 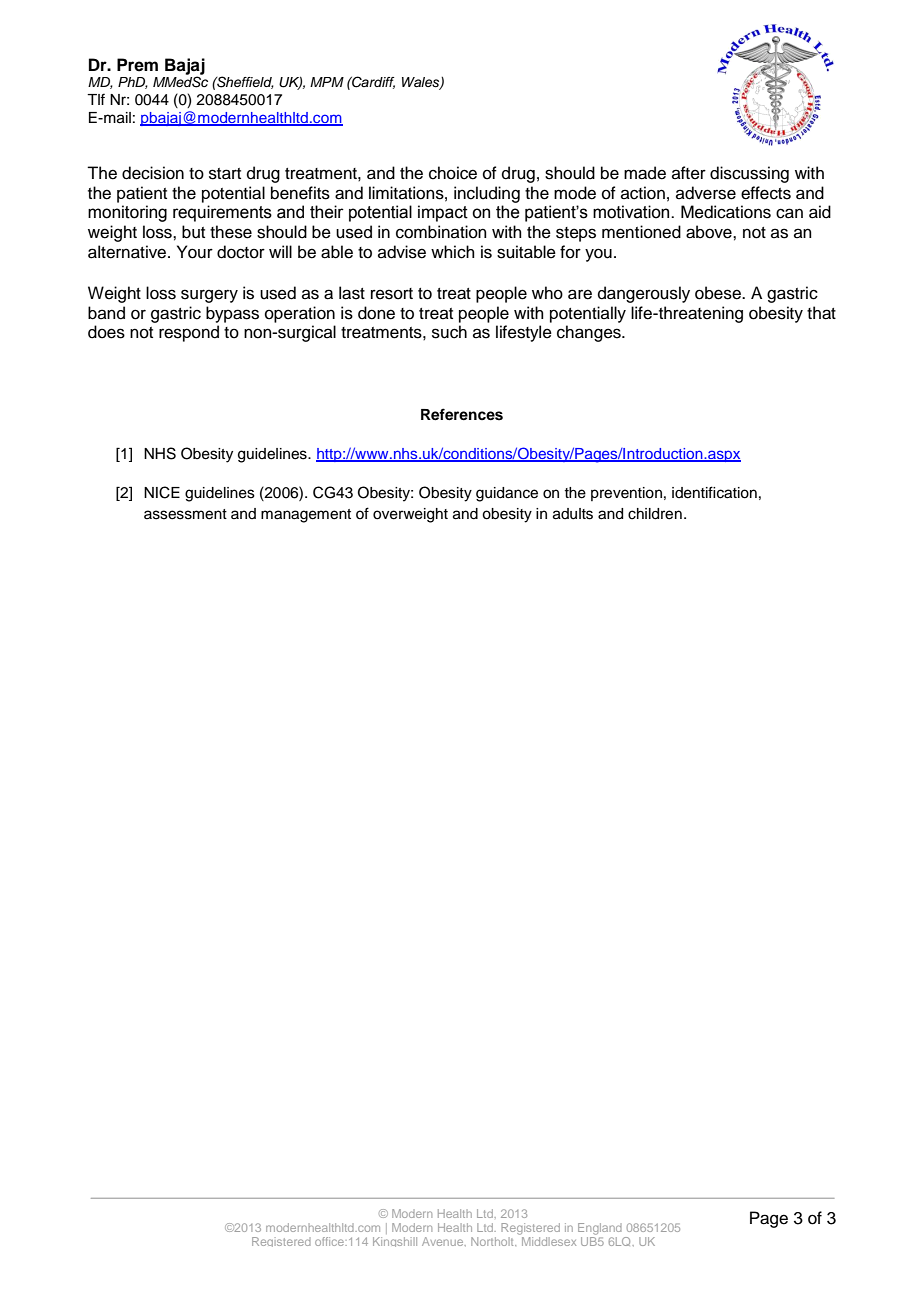 What do you see at coordinates (137, 65) in the image?
I see `Prem` at bounding box center [137, 65].
